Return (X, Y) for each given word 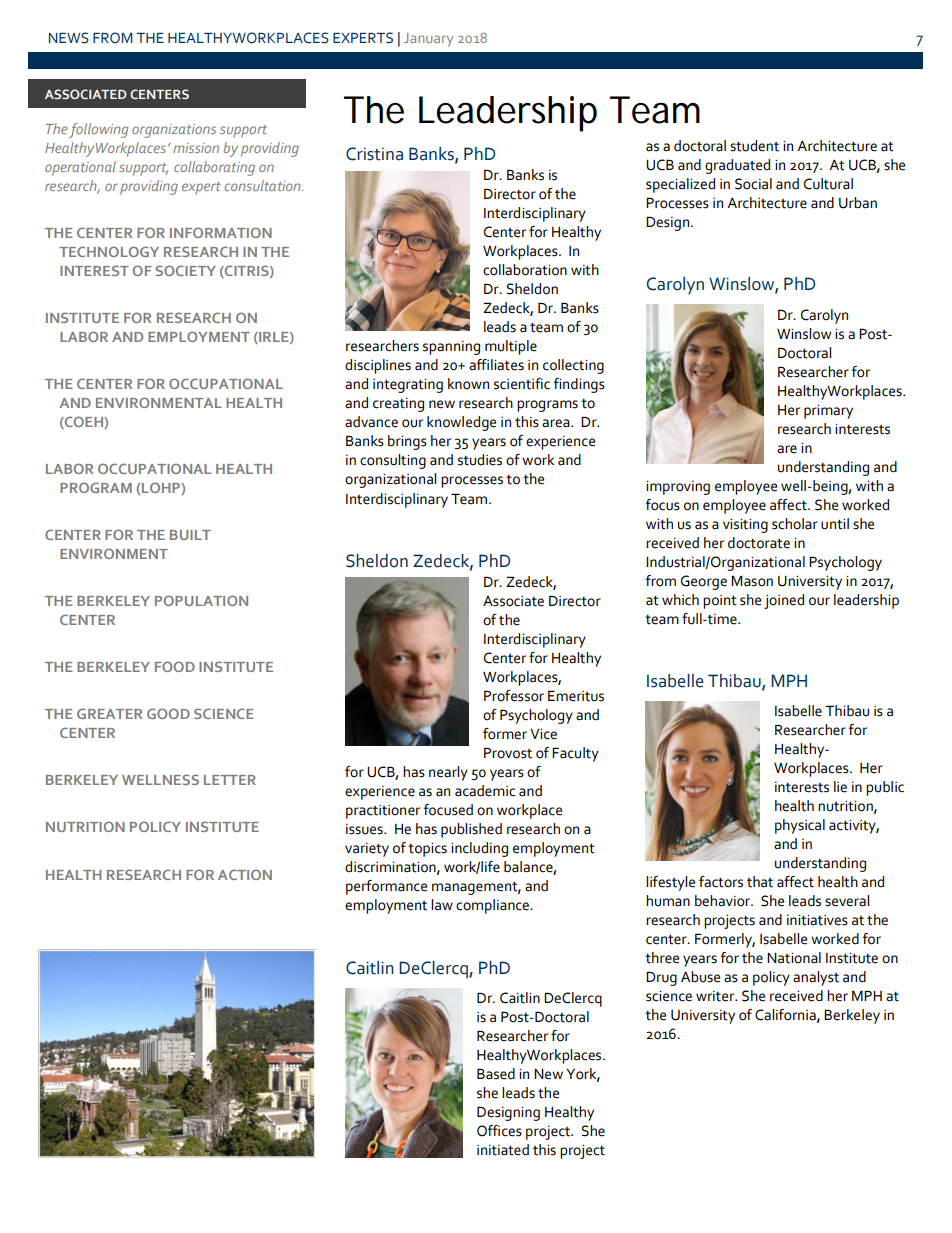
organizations (174, 131)
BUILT (190, 535)
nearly (448, 773)
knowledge (461, 423)
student (754, 146)
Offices (499, 1131)
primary (828, 412)
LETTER (230, 780)
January (428, 40)
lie (840, 787)
